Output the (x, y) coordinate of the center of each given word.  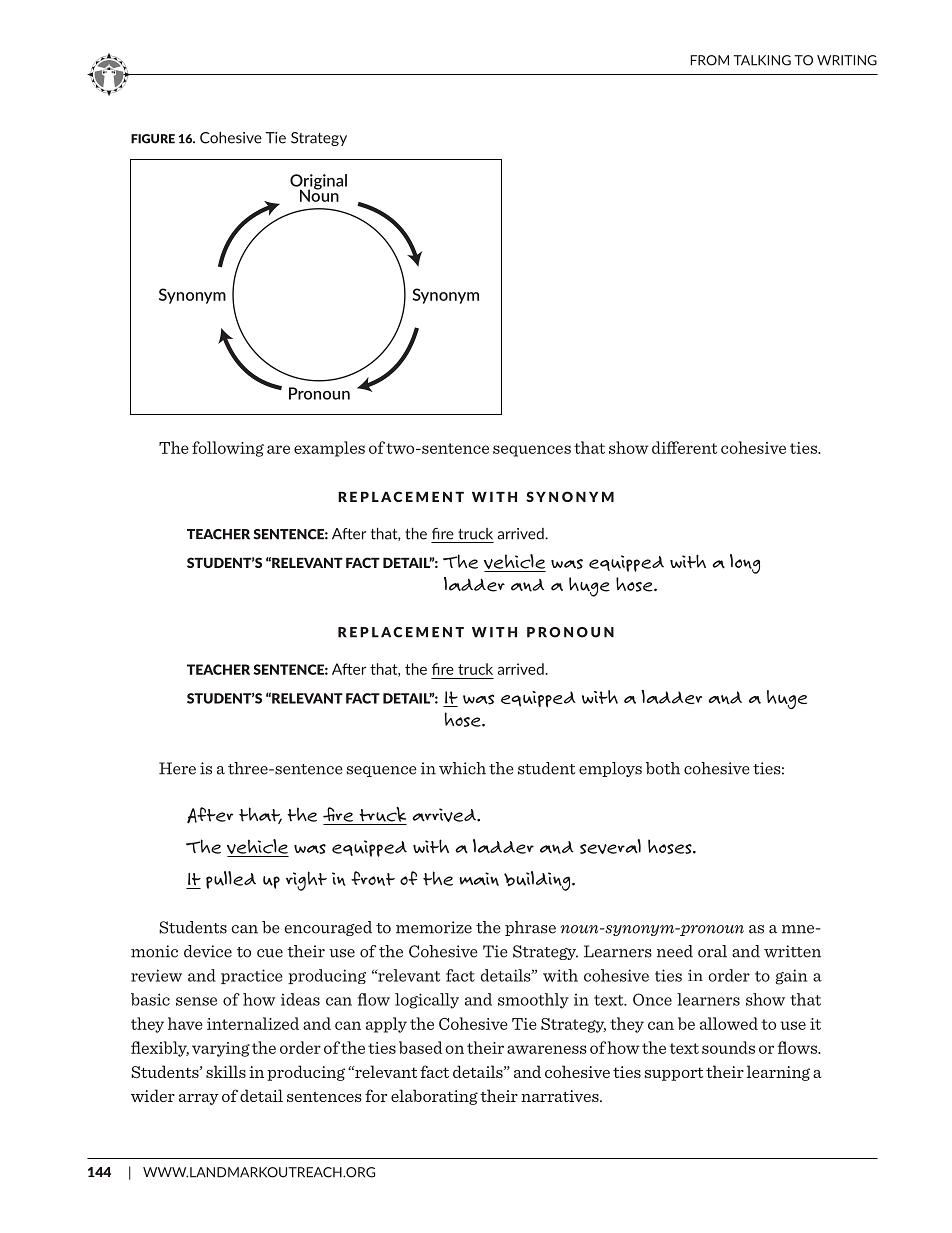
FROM (709, 60)
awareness (547, 1049)
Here (177, 768)
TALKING (762, 60)
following (228, 449)
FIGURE (153, 139)
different (684, 447)
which (462, 768)
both (663, 768)
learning (778, 1073)
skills (226, 1071)
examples (329, 449)
